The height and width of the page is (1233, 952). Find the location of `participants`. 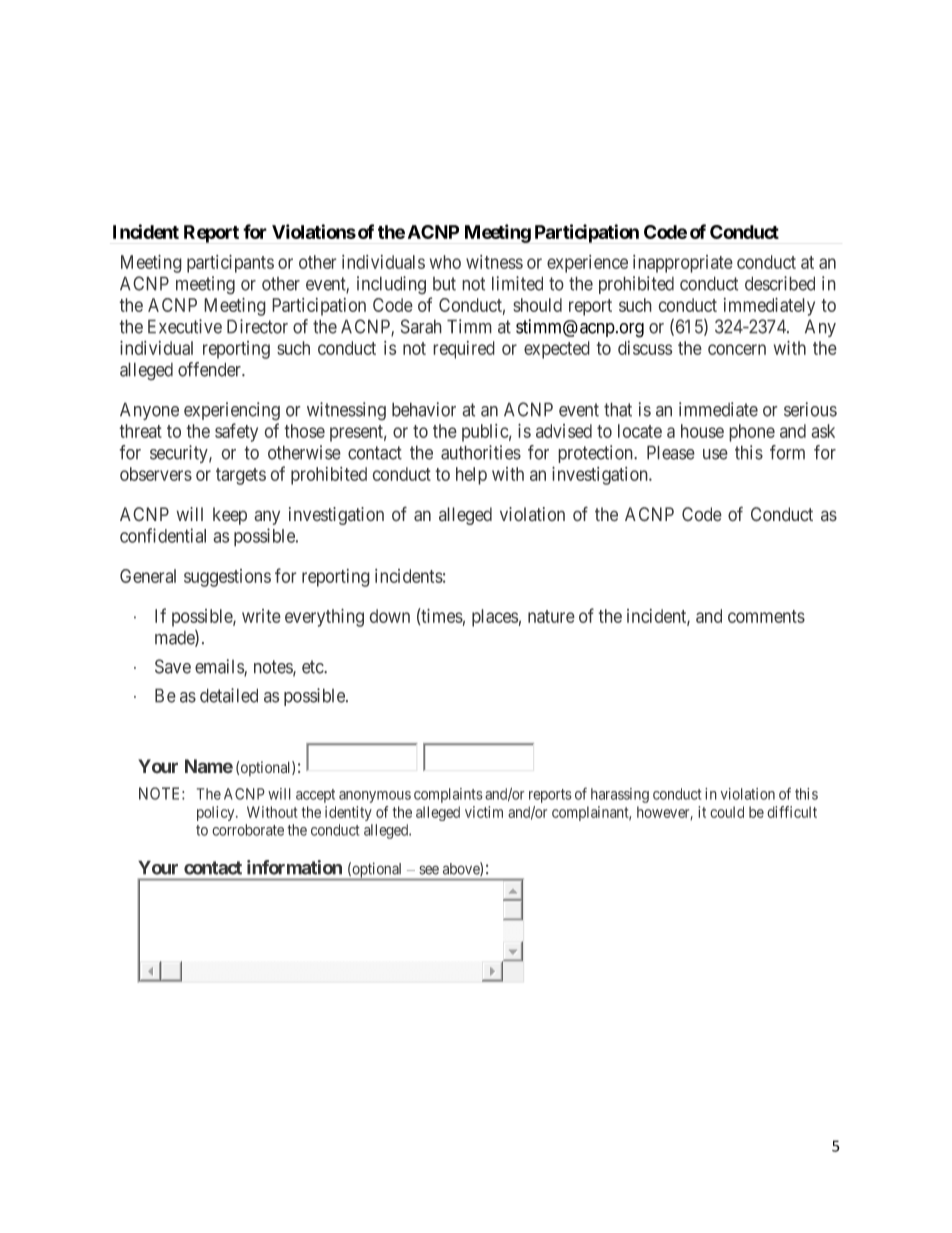

participants is located at coordinates (230, 263).
